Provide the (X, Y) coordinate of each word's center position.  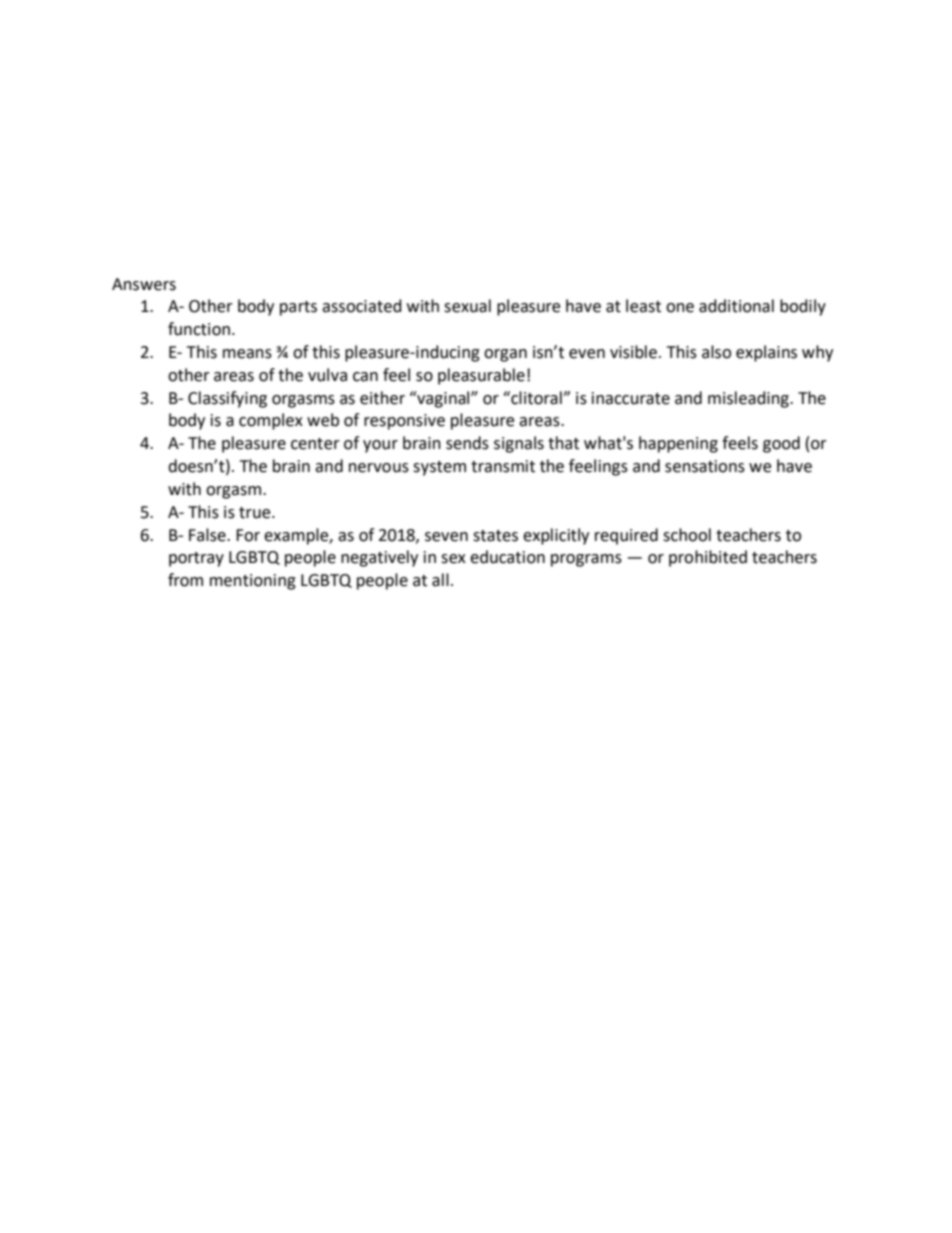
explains (766, 353)
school (687, 535)
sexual (467, 306)
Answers (144, 284)
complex (271, 421)
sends (467, 443)
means (247, 354)
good (781, 444)
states (495, 536)
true (256, 513)
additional (736, 306)
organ (505, 355)
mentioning (253, 582)
